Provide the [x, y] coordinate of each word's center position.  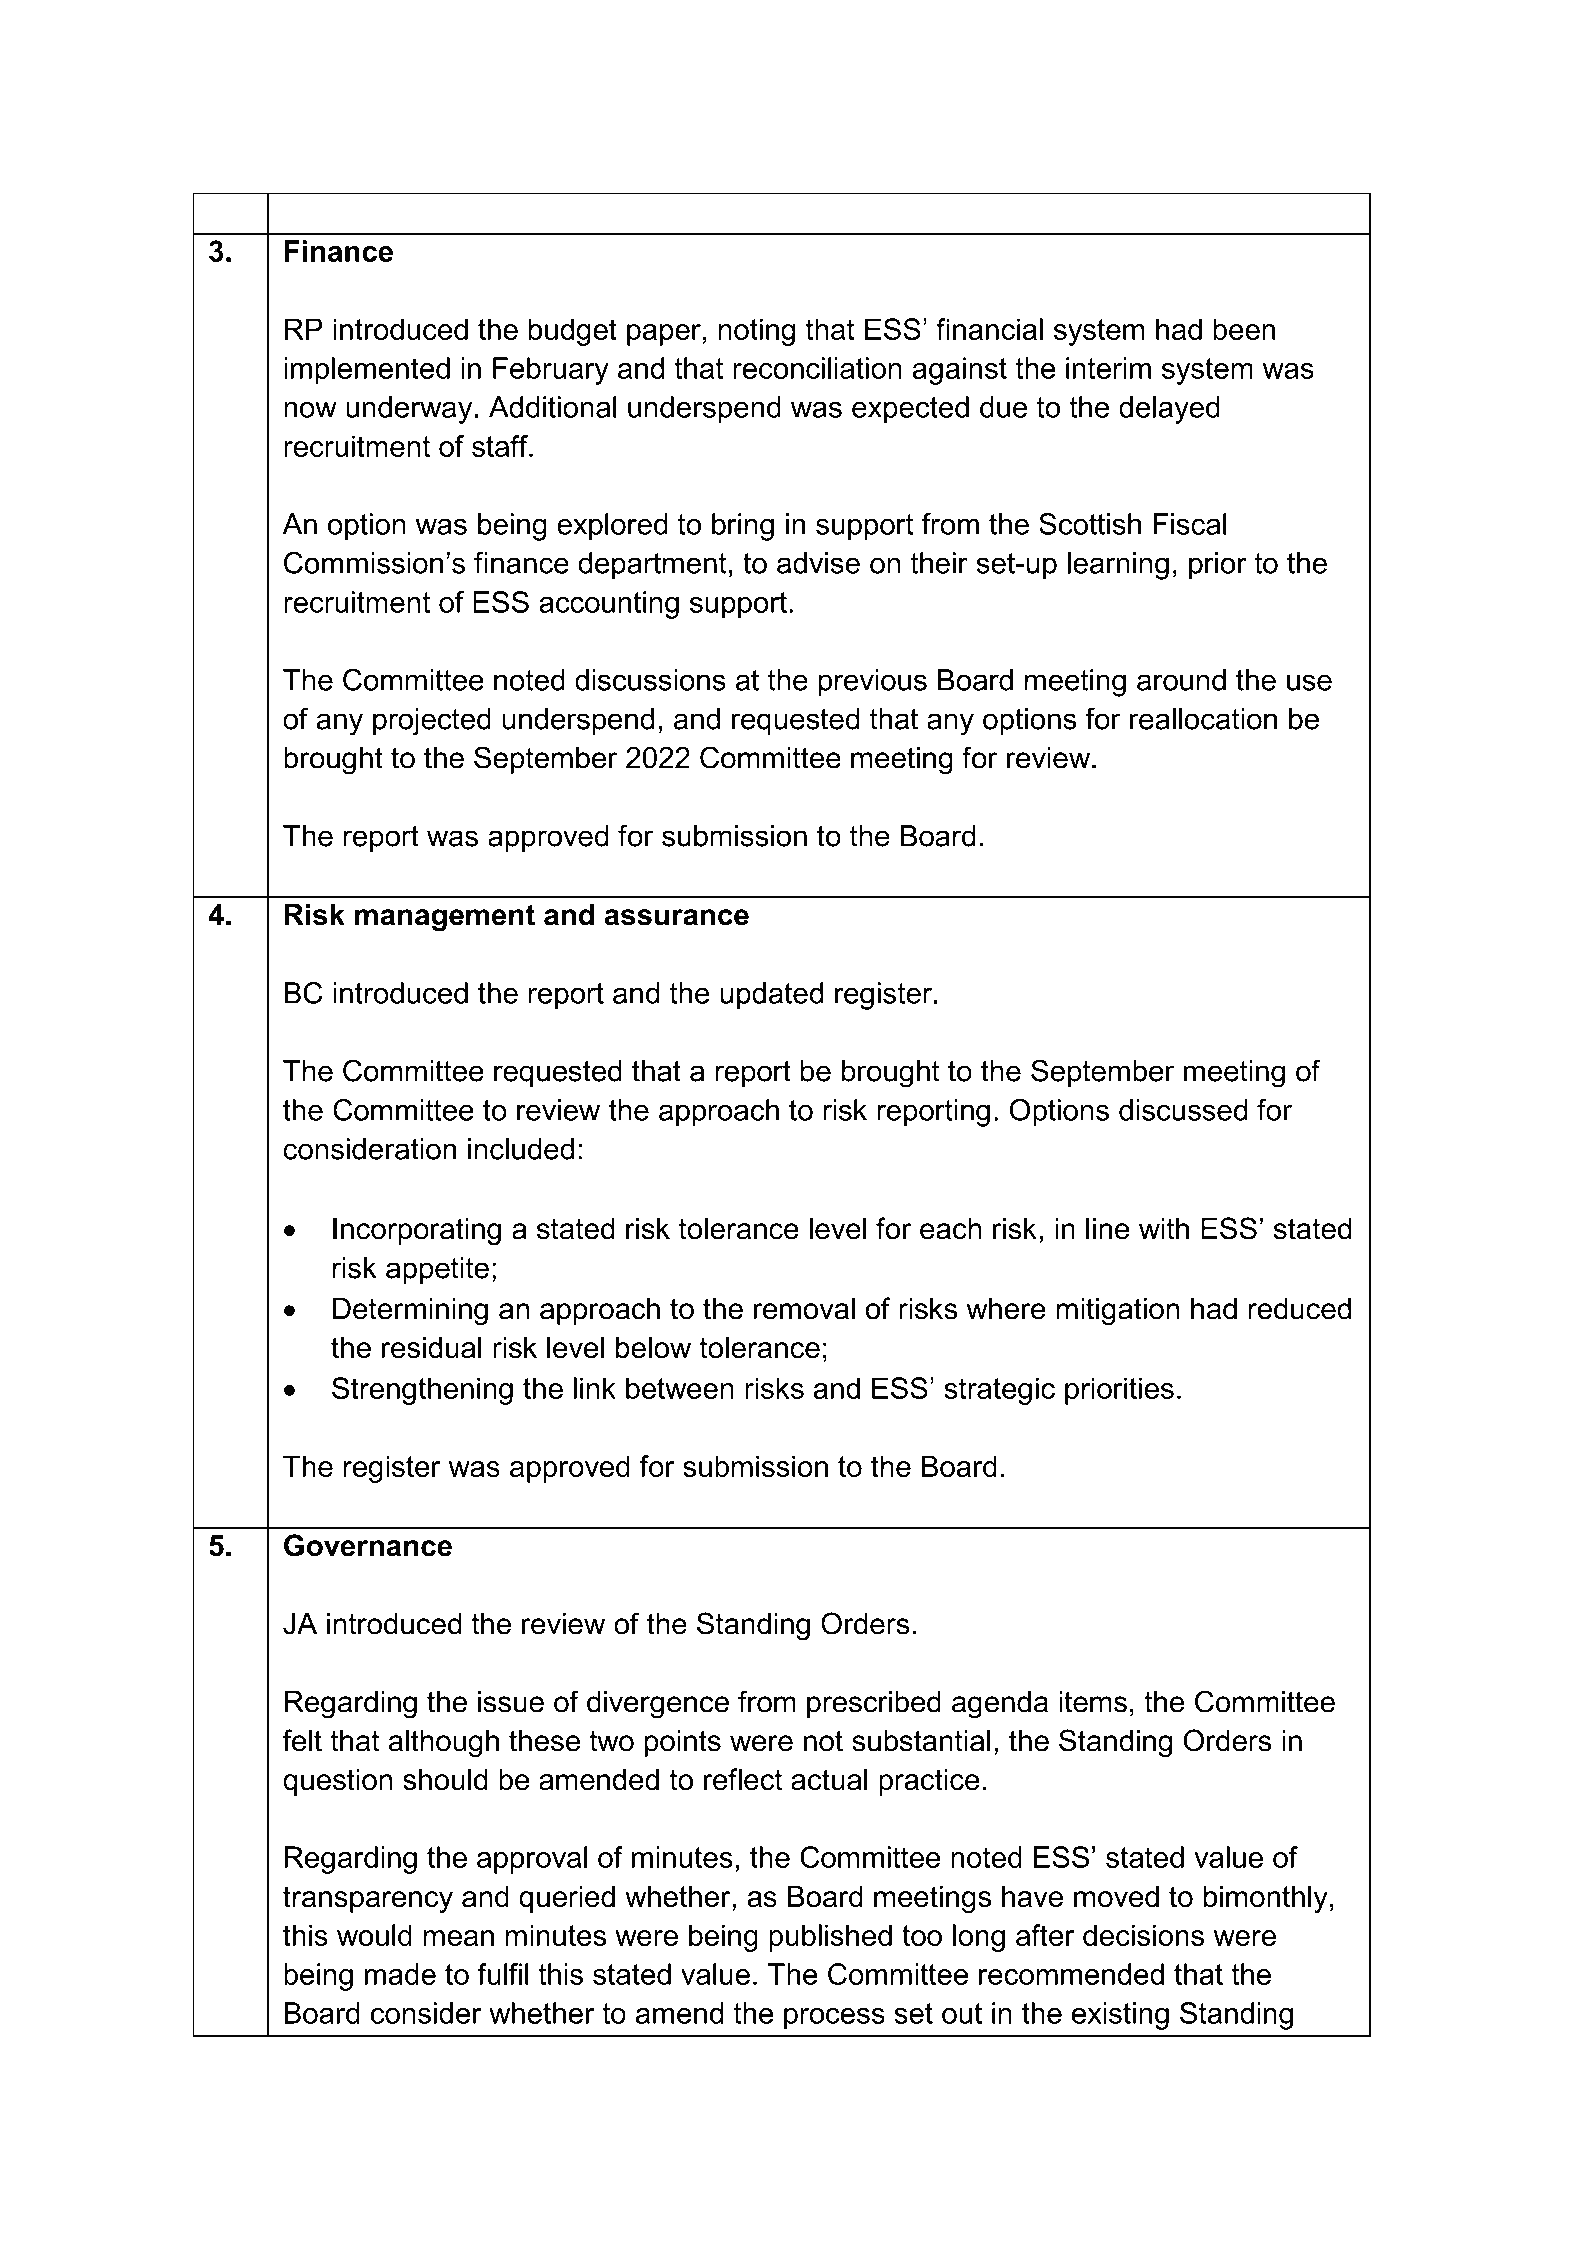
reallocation [1203, 719]
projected [432, 722]
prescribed [874, 1704]
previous [873, 683]
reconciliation [817, 368]
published [830, 1938]
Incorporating [417, 1231]
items [1093, 1702]
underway [409, 410]
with [1164, 1228]
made [400, 1974]
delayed [1169, 410]
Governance [368, 1545]
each [951, 1229]
